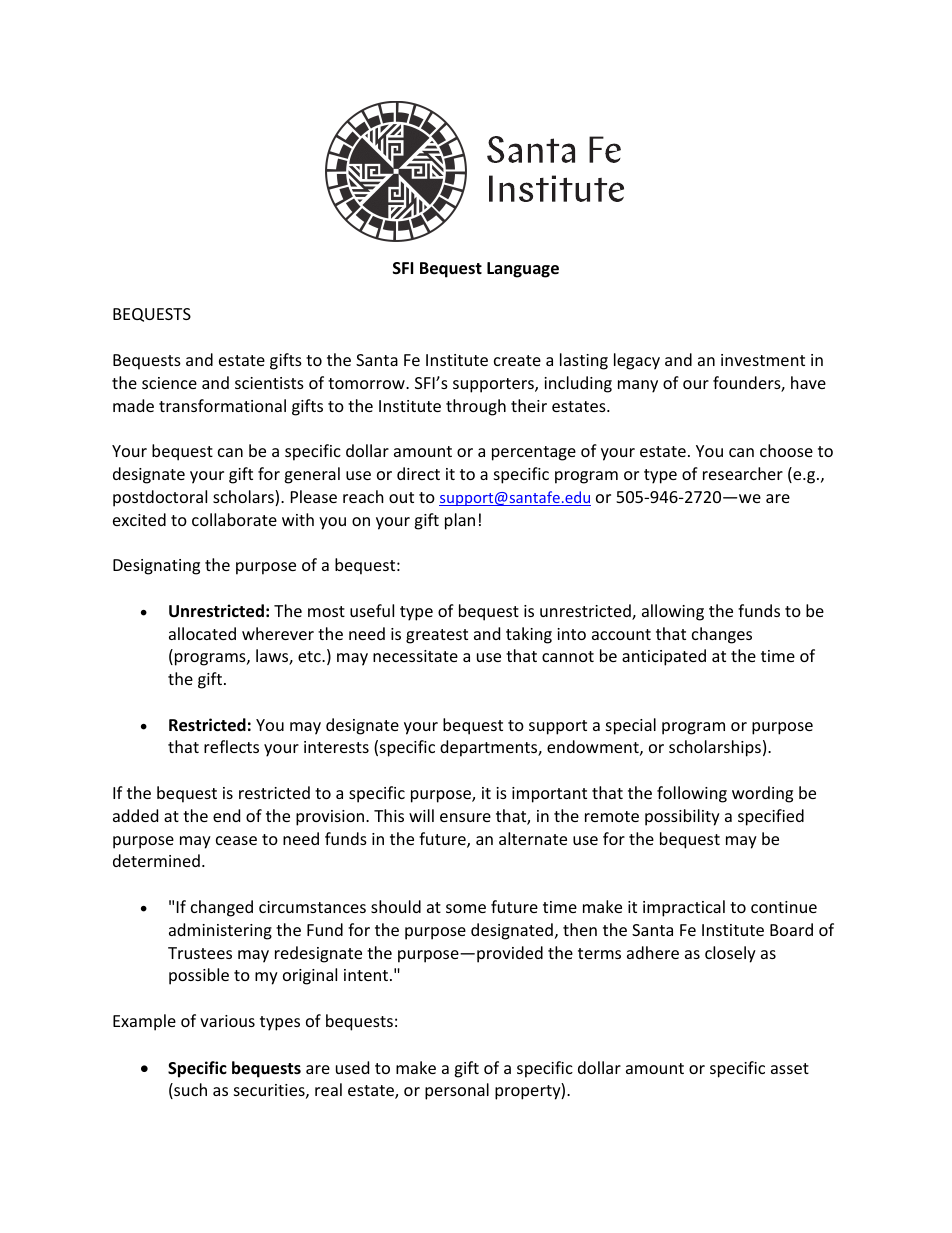 This page has width=952, height=1233. I want to click on collaborate, so click(234, 519).
